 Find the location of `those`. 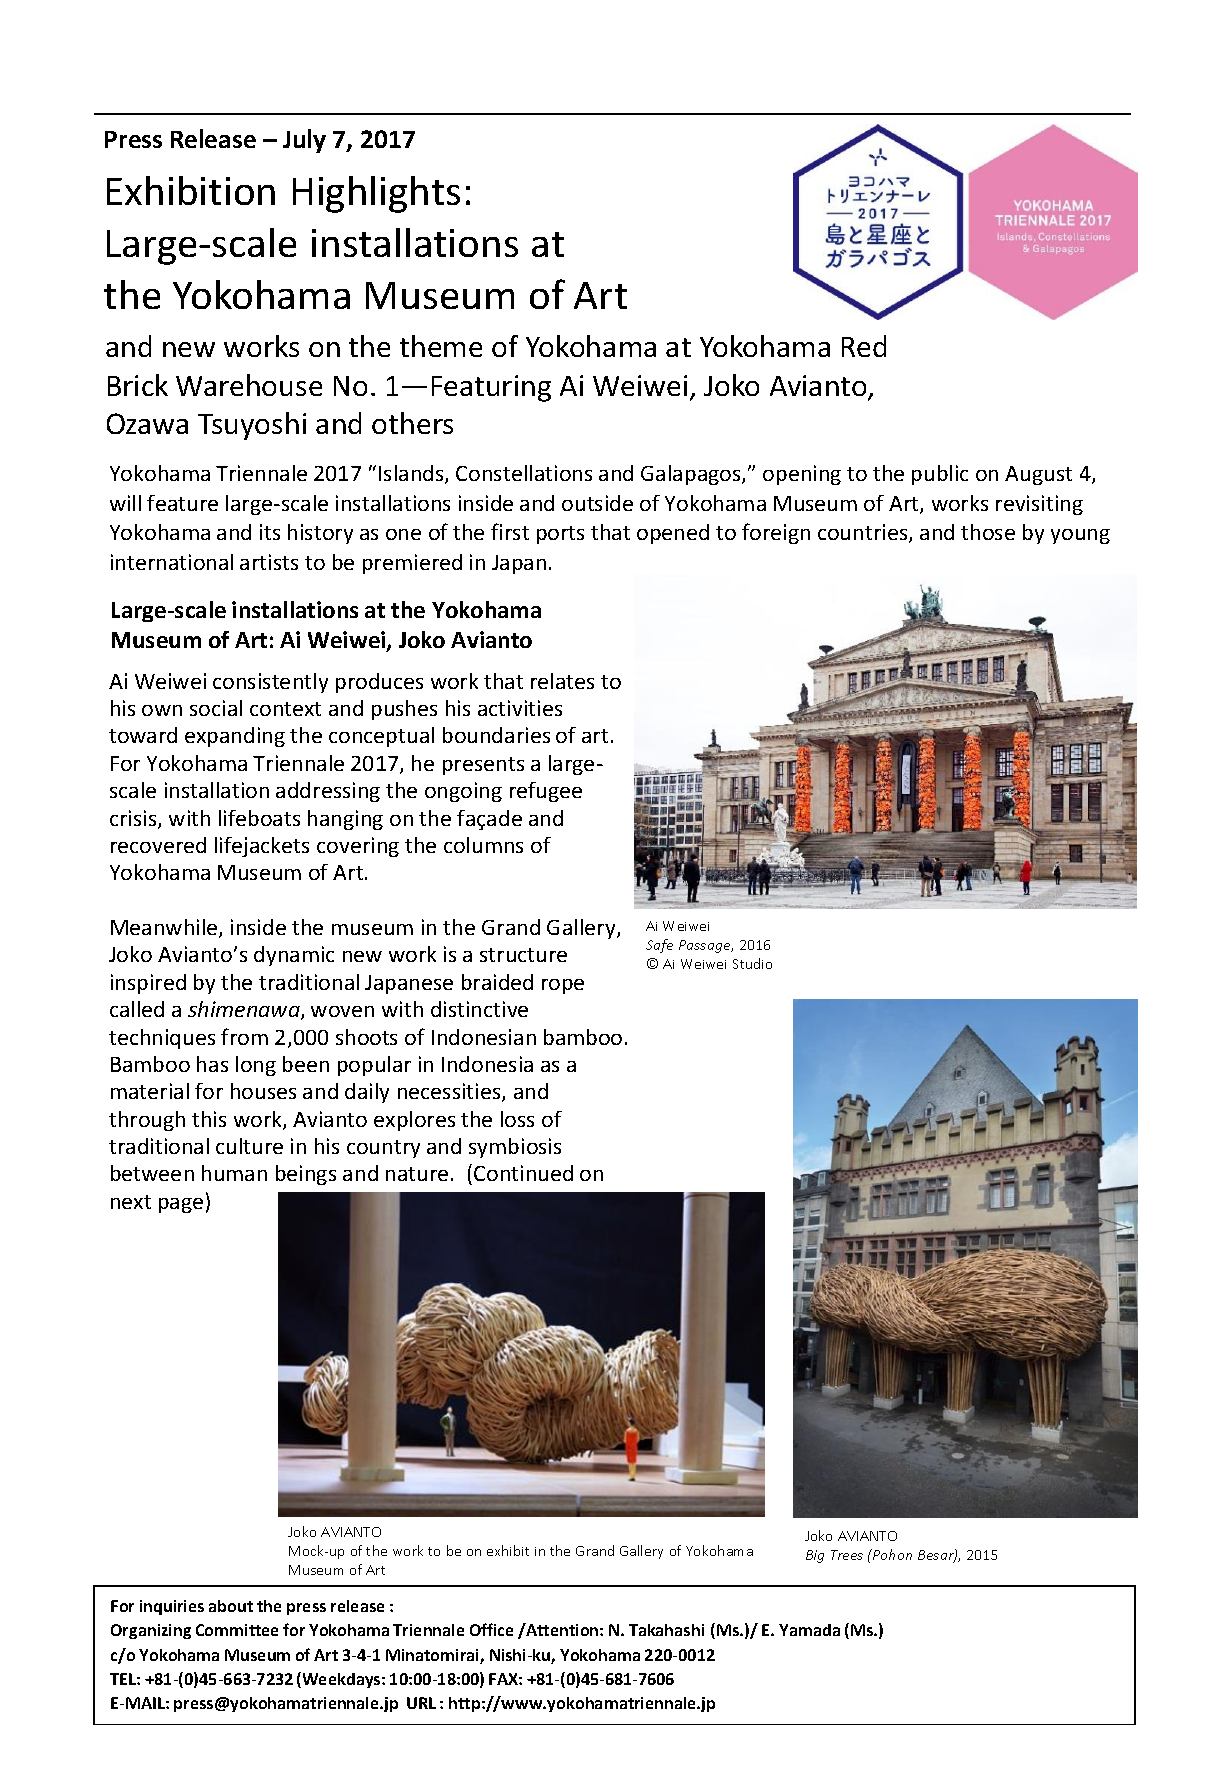

those is located at coordinates (988, 532).
